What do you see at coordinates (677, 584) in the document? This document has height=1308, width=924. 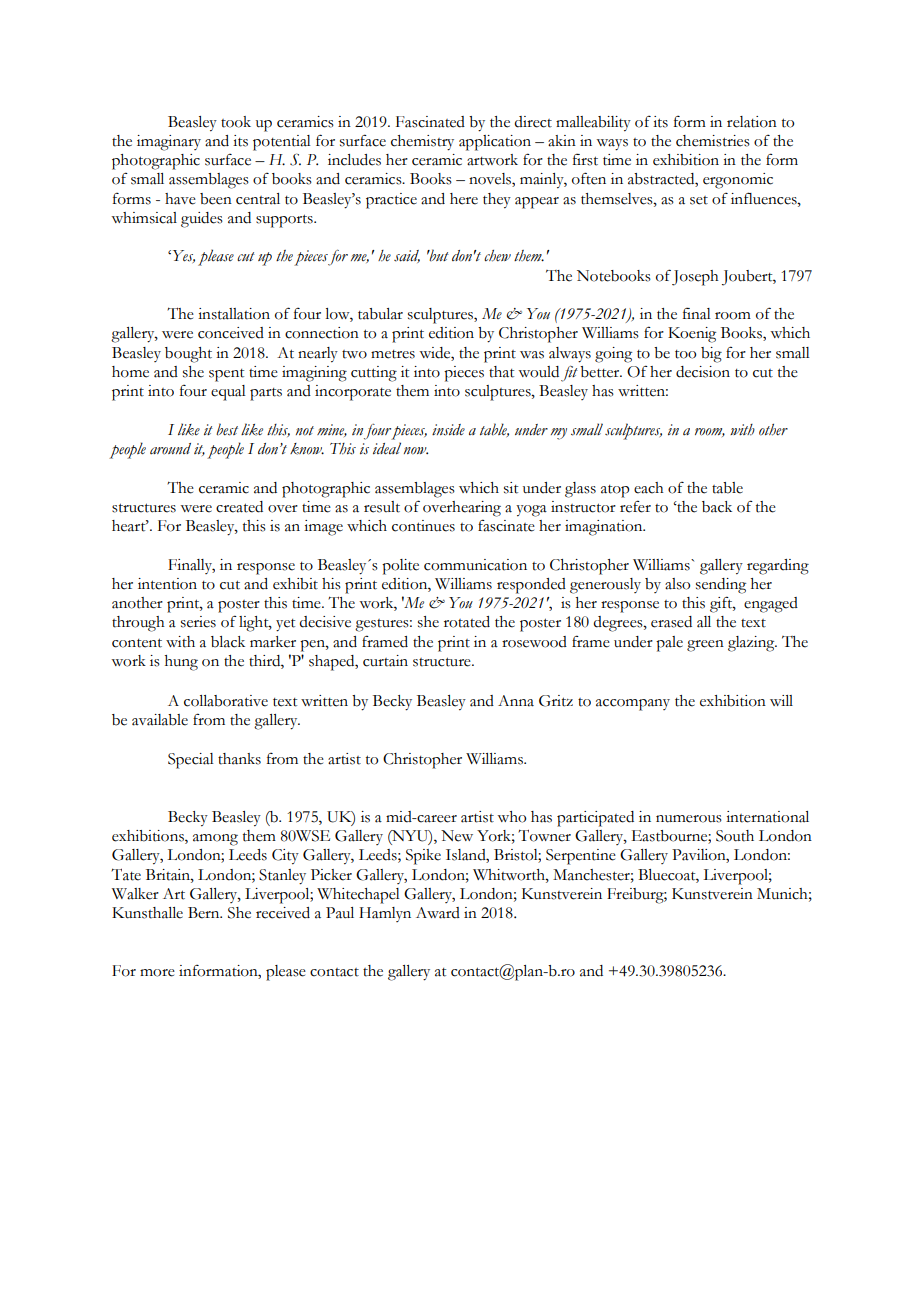 I see `also` at bounding box center [677, 584].
